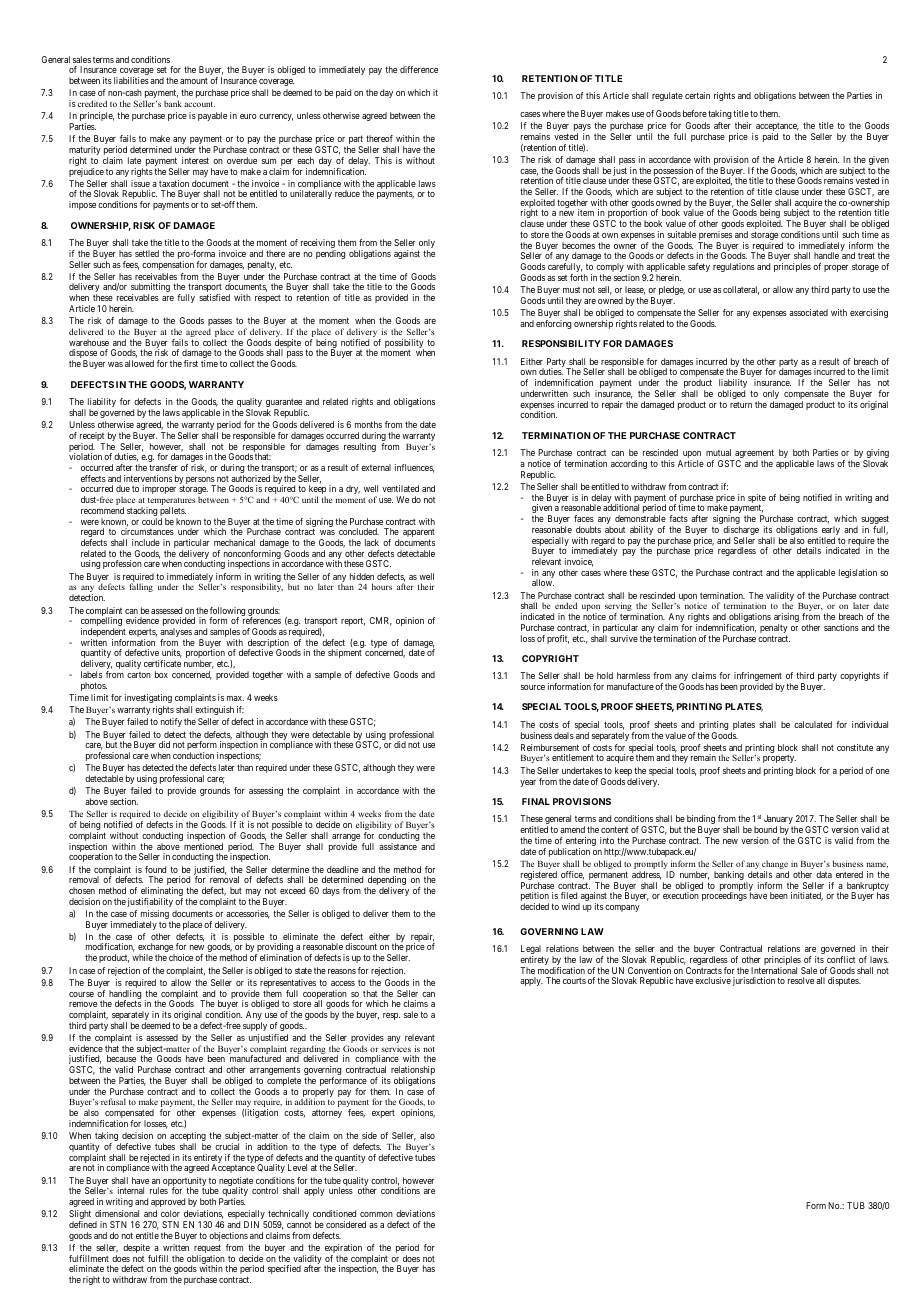 The height and width of the page is (1309, 924). Describe the element at coordinates (170, 1213) in the page. I see `color` at that location.
